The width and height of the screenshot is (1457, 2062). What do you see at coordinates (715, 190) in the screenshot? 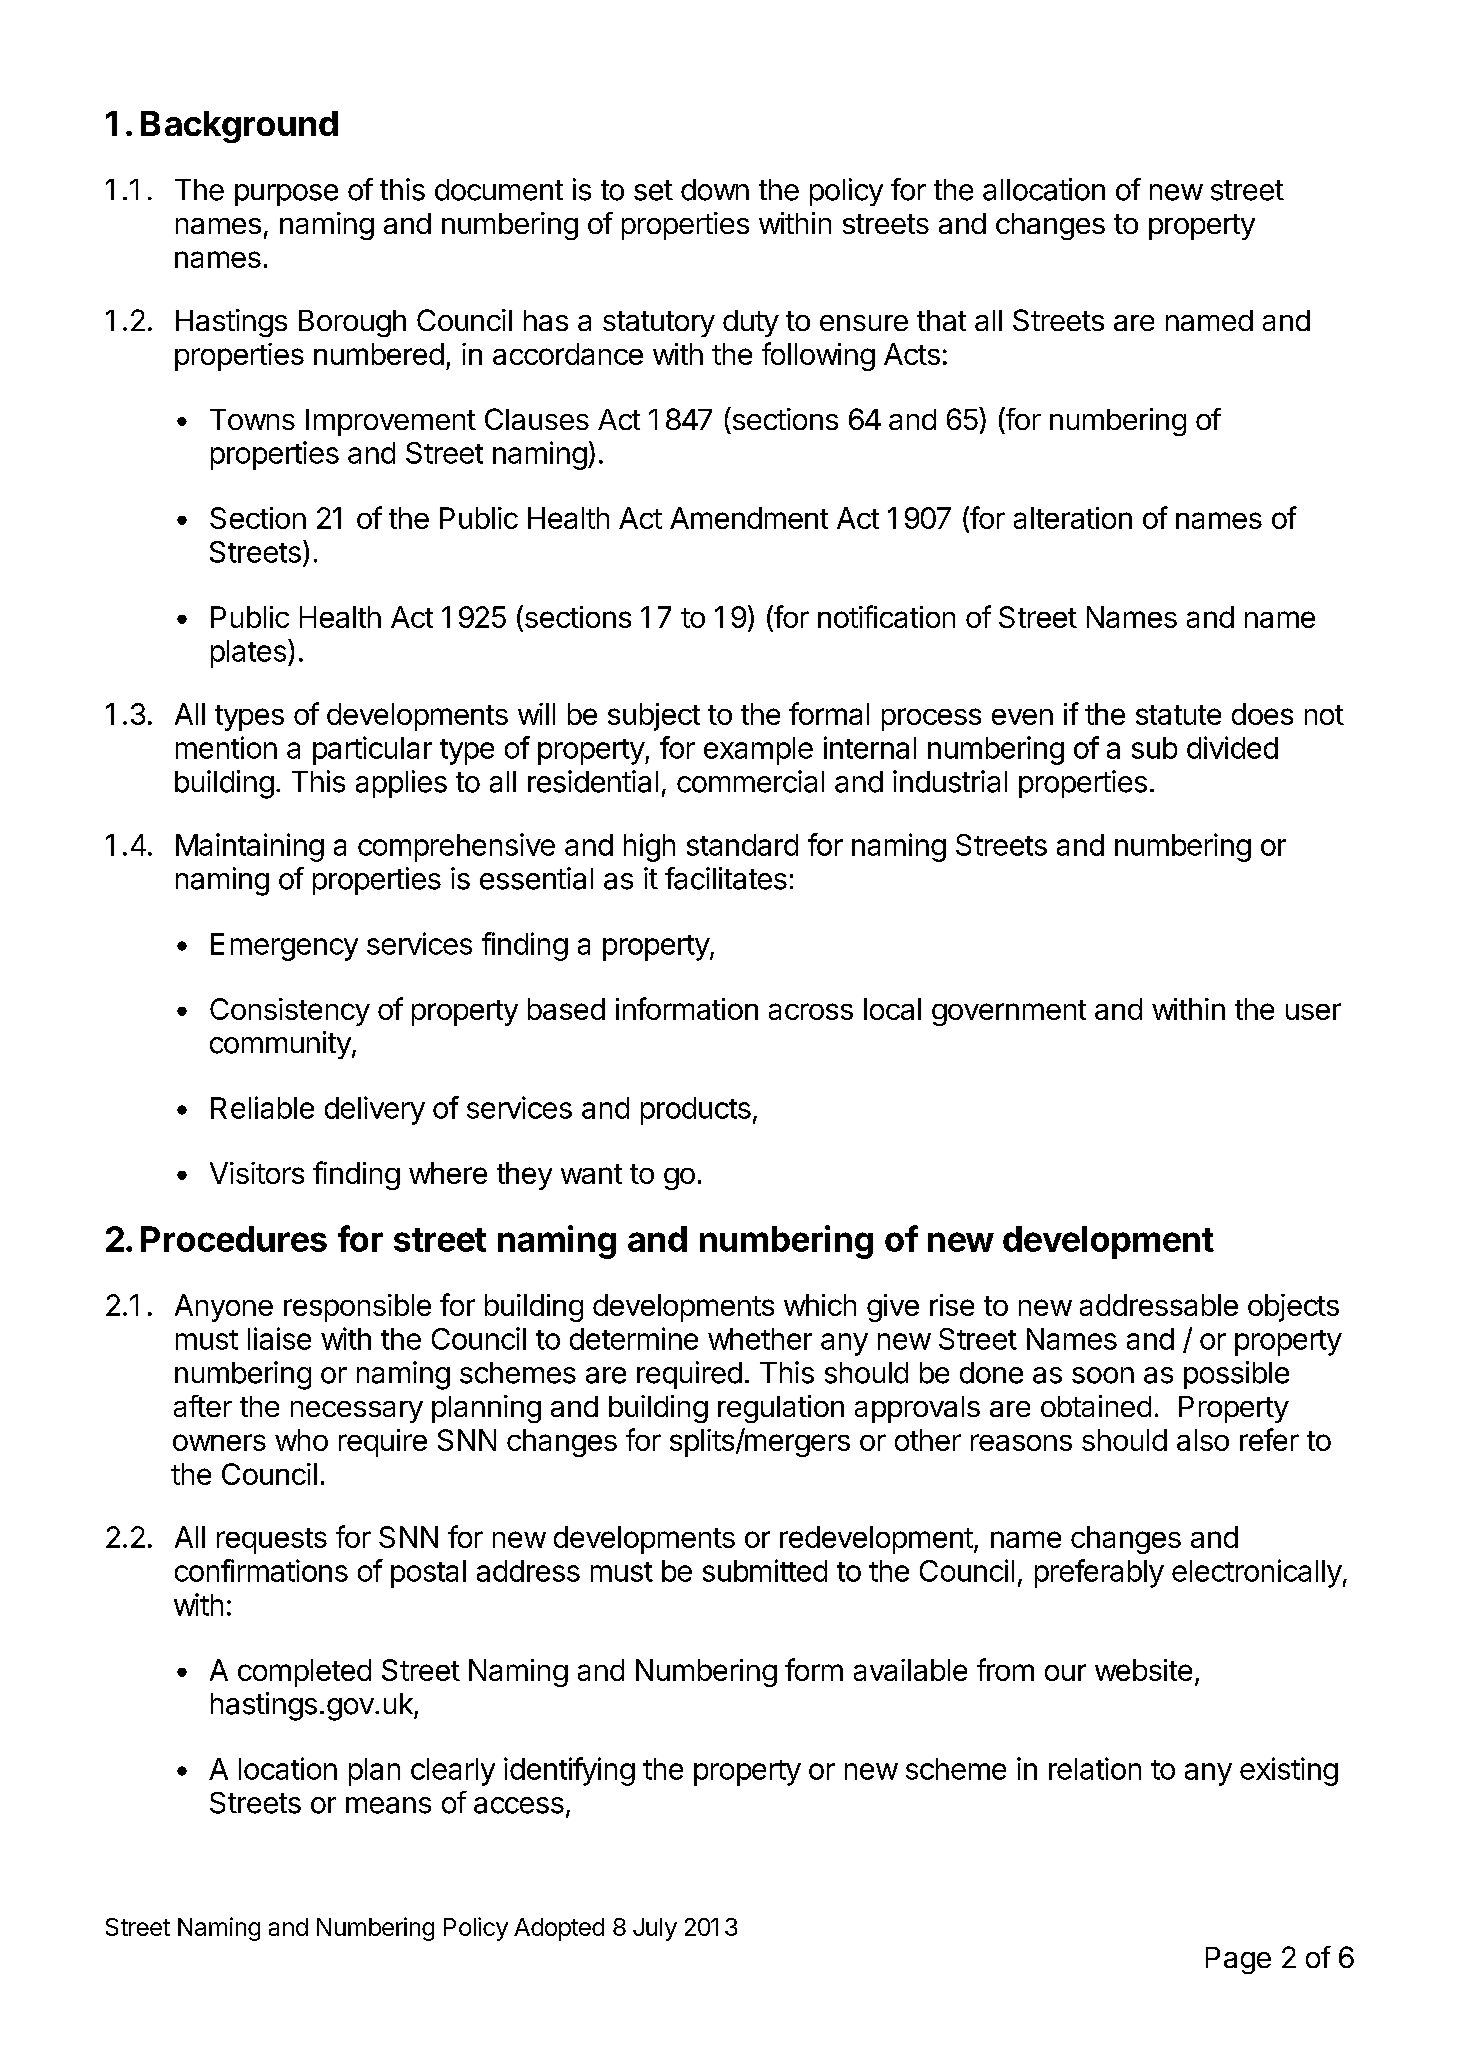
I see `down` at bounding box center [715, 190].
